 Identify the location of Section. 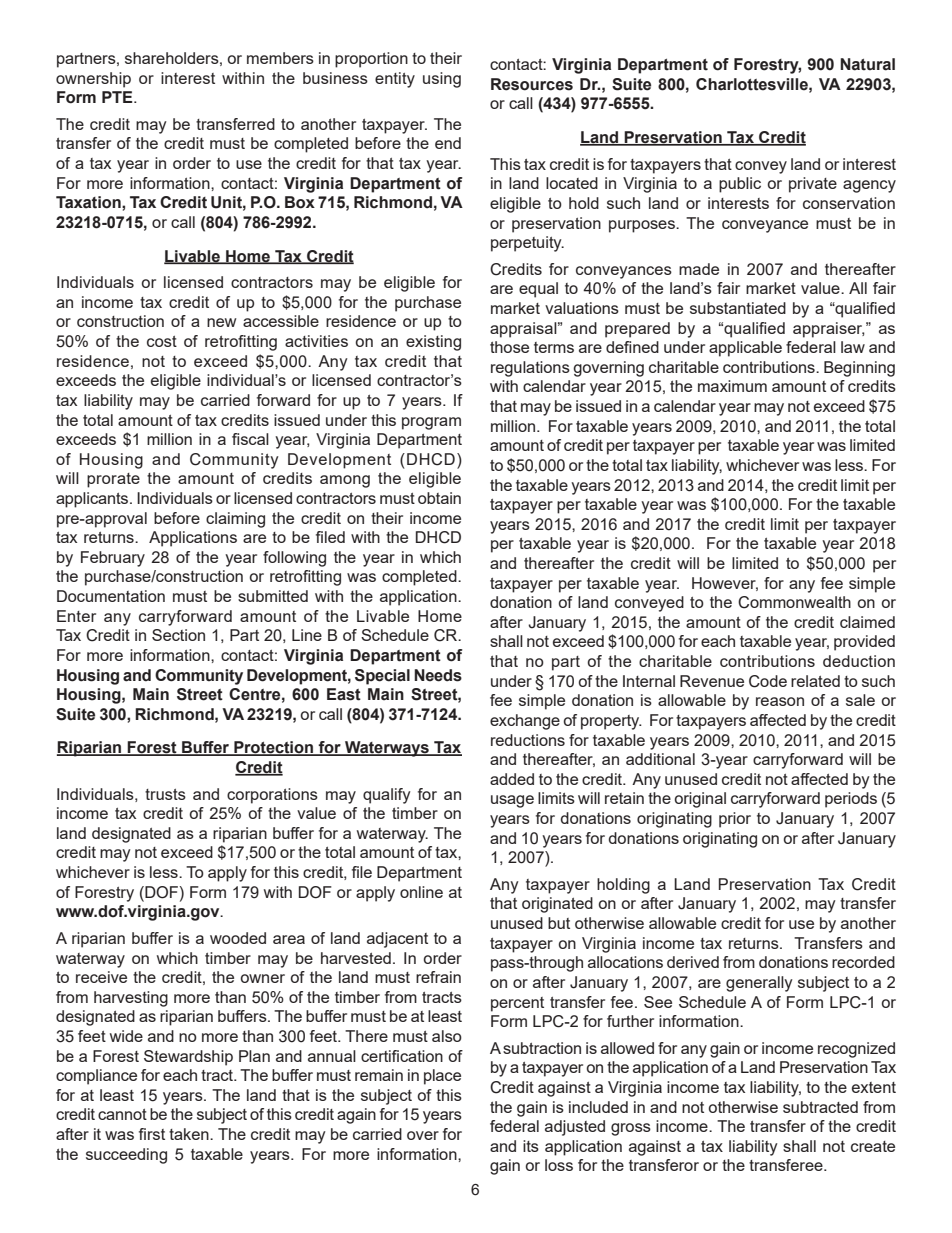
(178, 635).
